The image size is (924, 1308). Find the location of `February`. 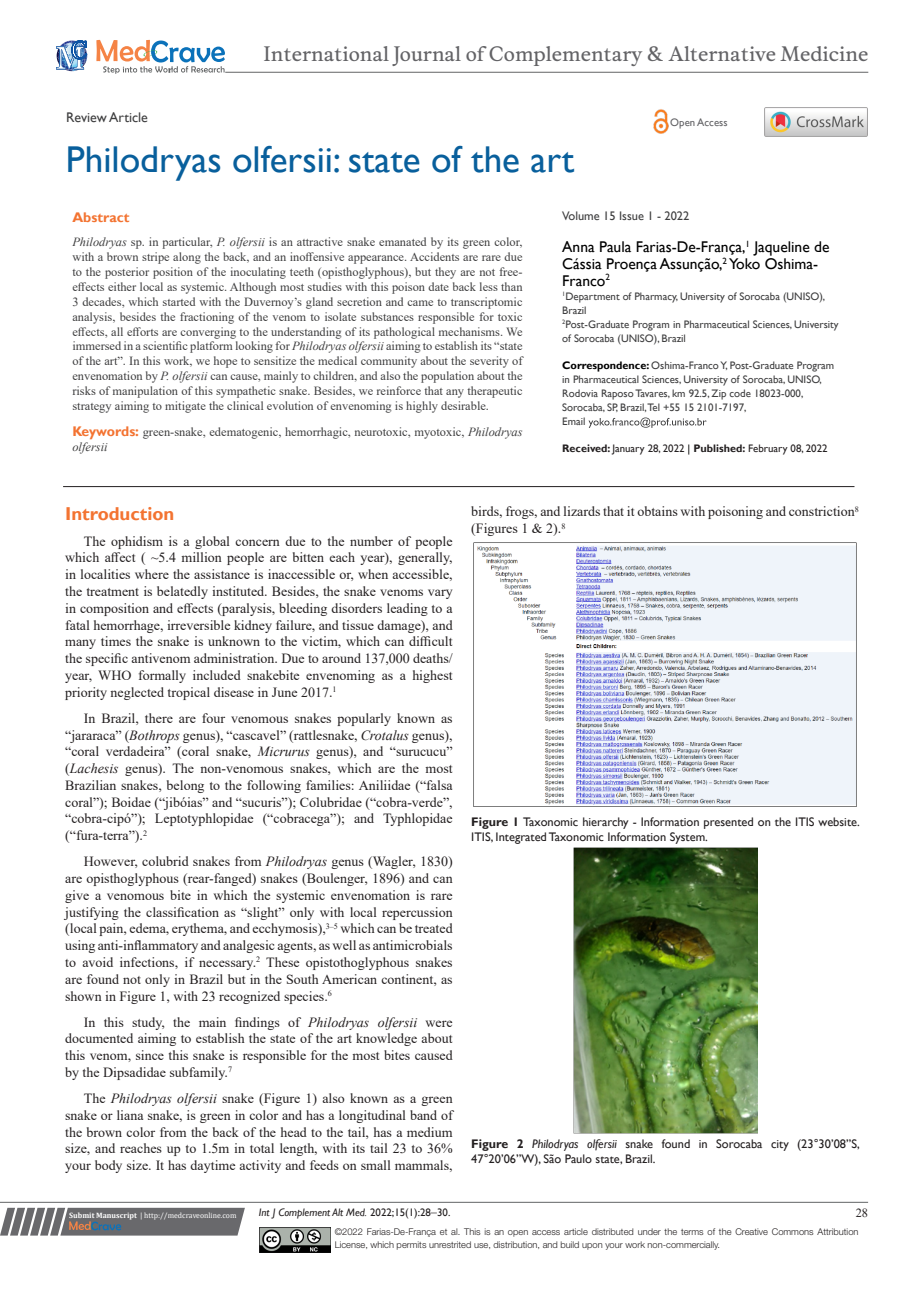

February is located at coordinates (768, 449).
